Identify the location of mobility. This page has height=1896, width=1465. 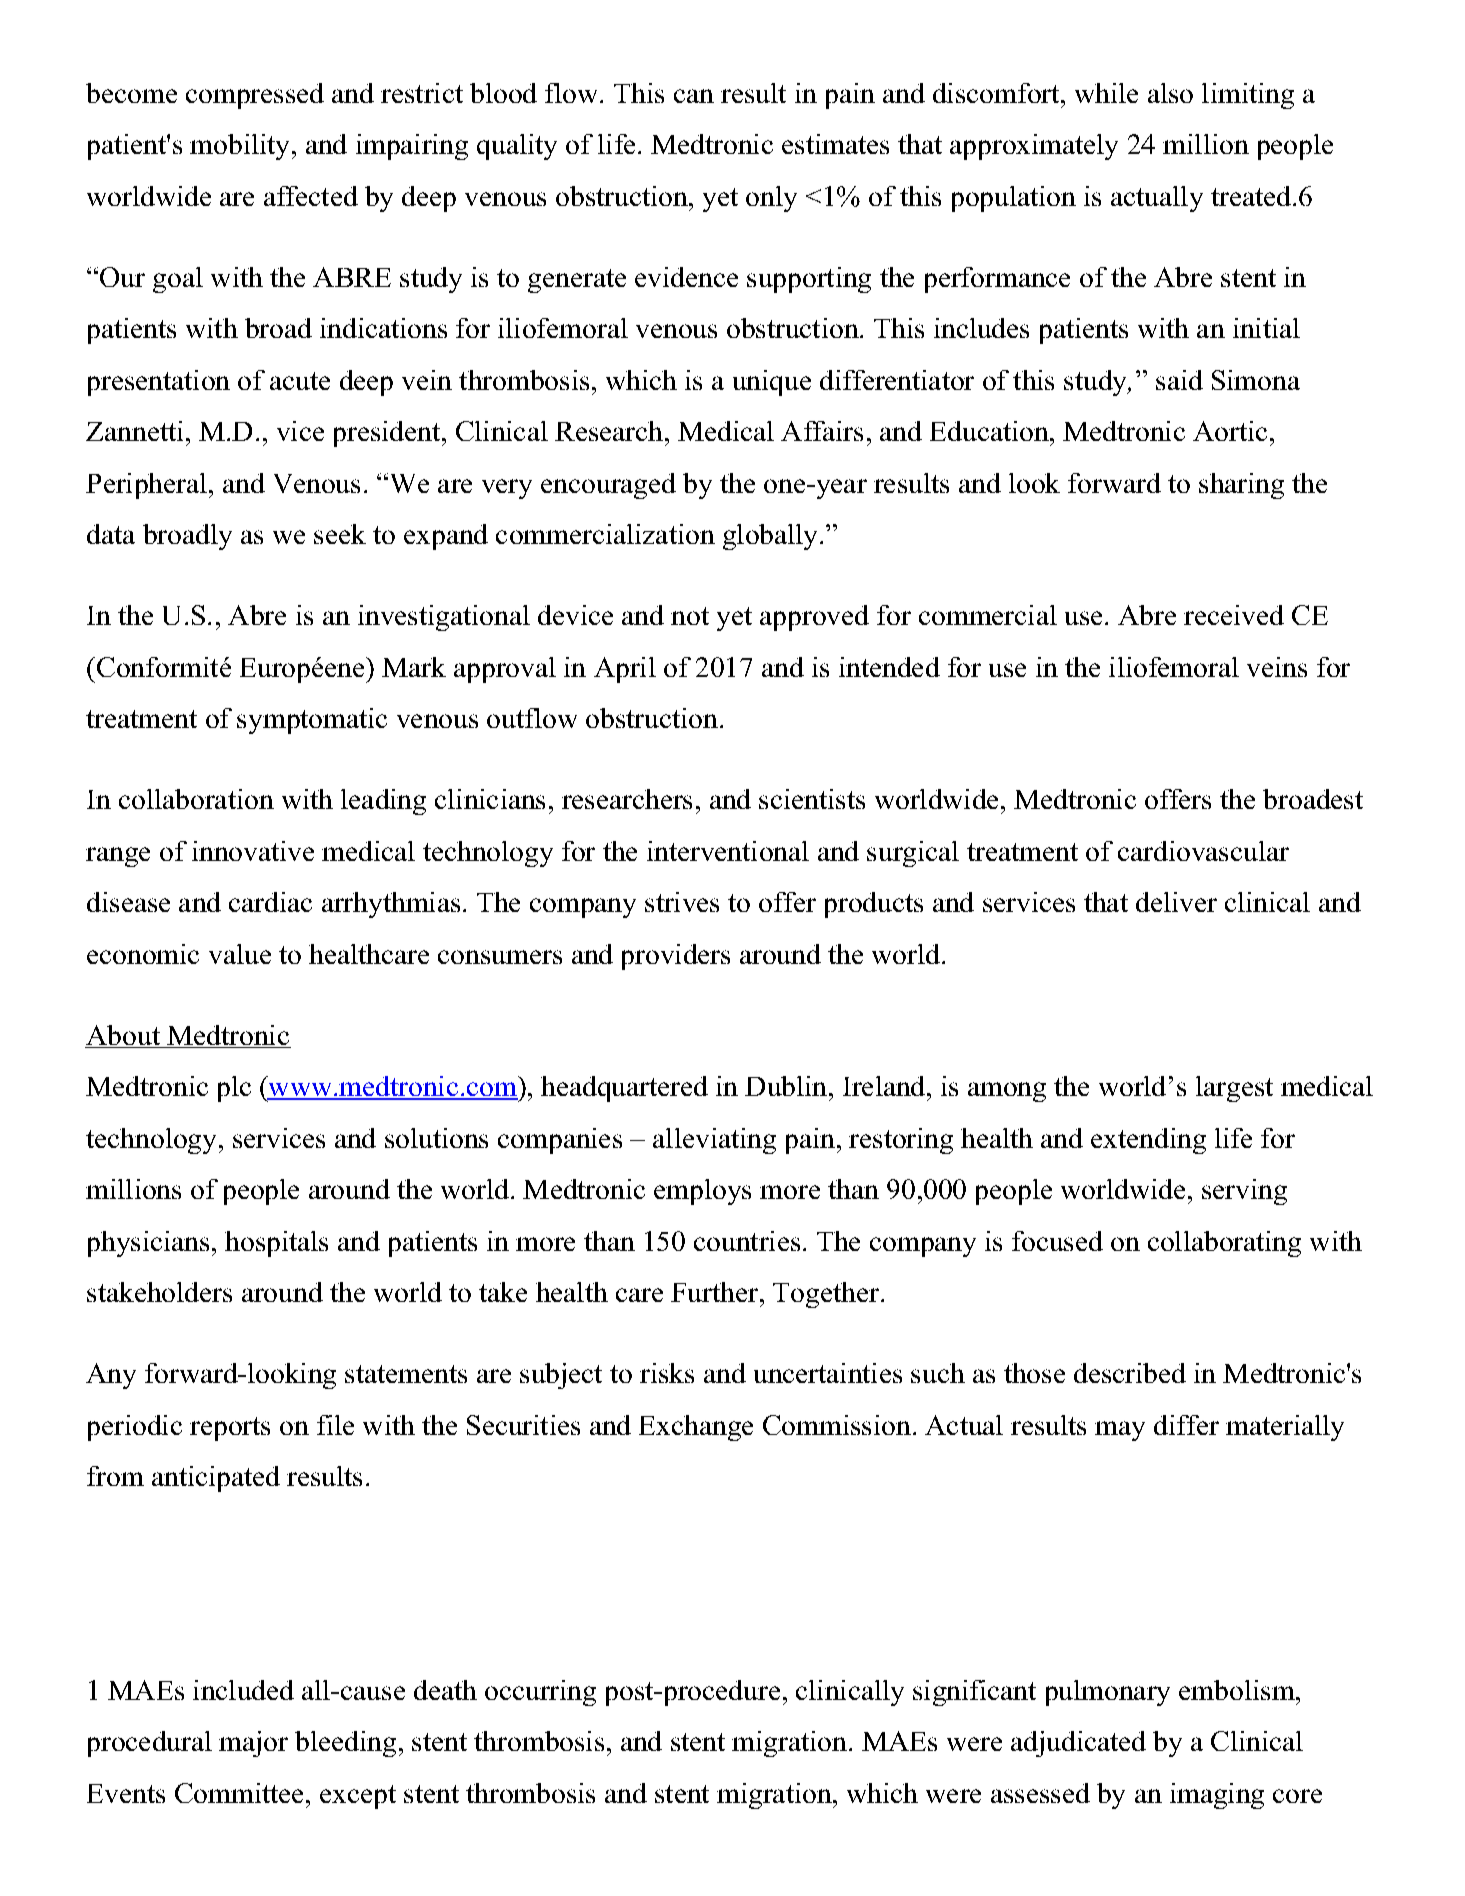
(239, 147).
